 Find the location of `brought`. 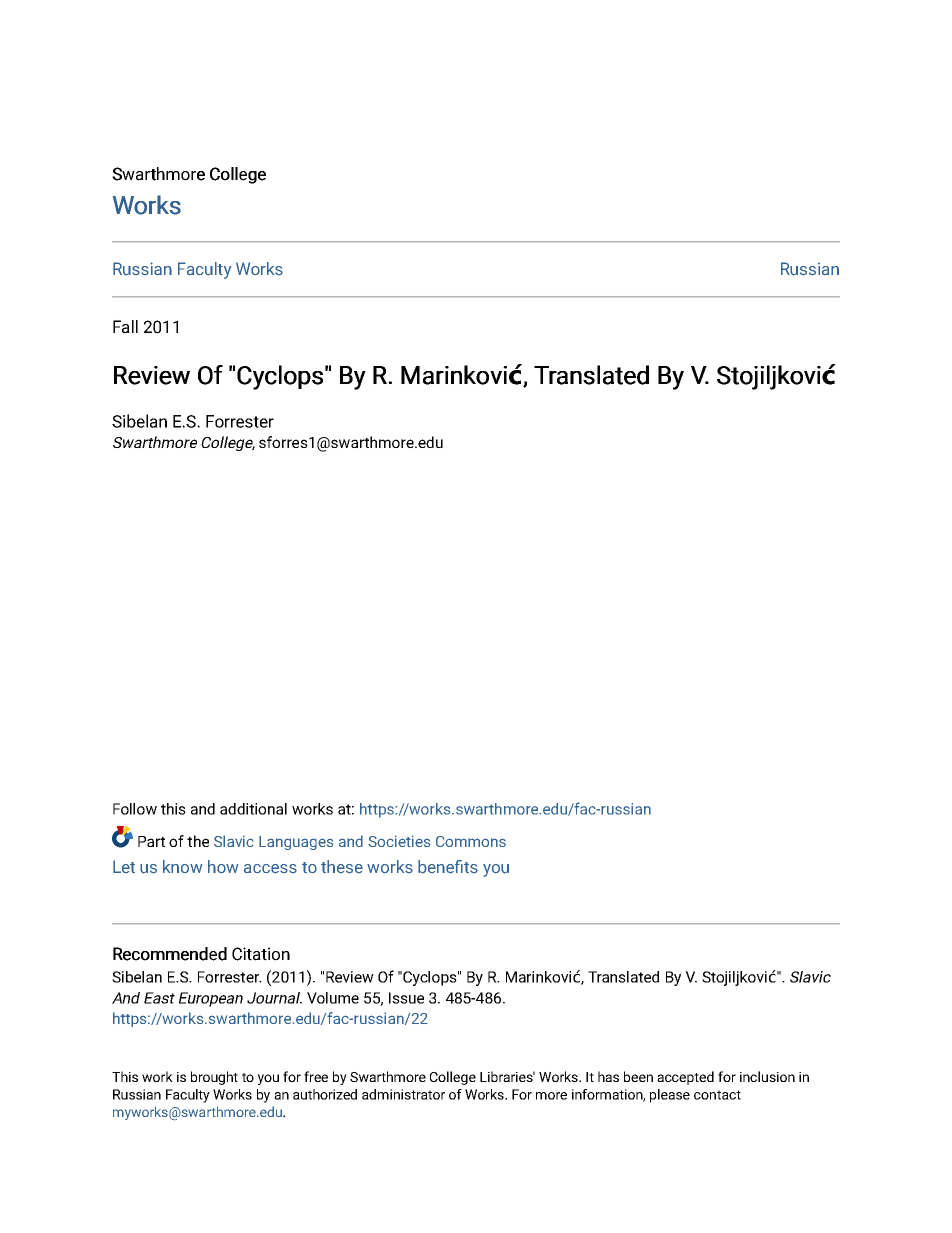

brought is located at coordinates (214, 1078).
